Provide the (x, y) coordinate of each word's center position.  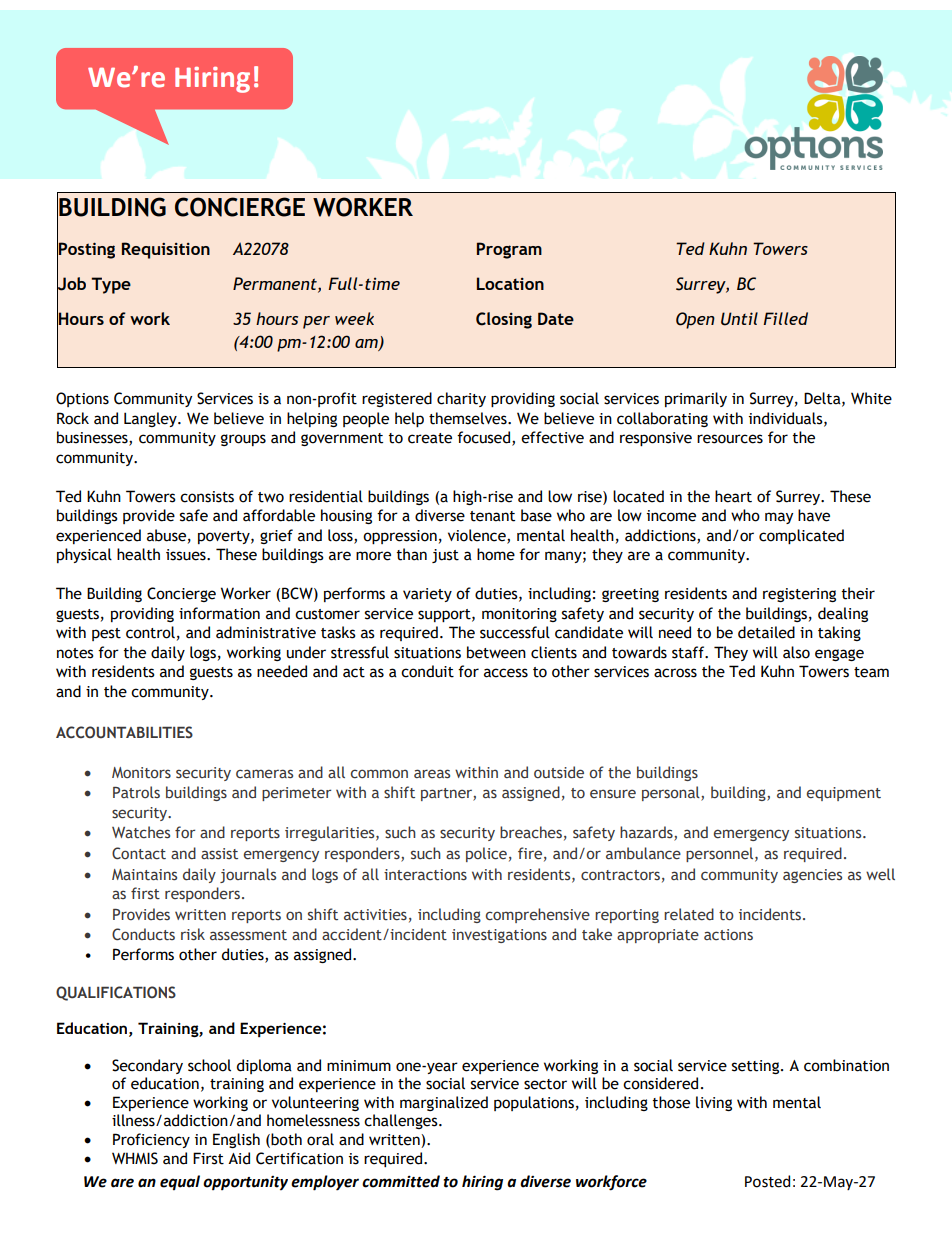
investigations (499, 936)
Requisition (166, 250)
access (506, 673)
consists (207, 497)
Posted (767, 1181)
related (689, 914)
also (796, 652)
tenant (492, 516)
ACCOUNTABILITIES (124, 732)
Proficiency (151, 1140)
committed (401, 1181)
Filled (785, 318)
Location (510, 283)
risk (193, 934)
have (814, 515)
